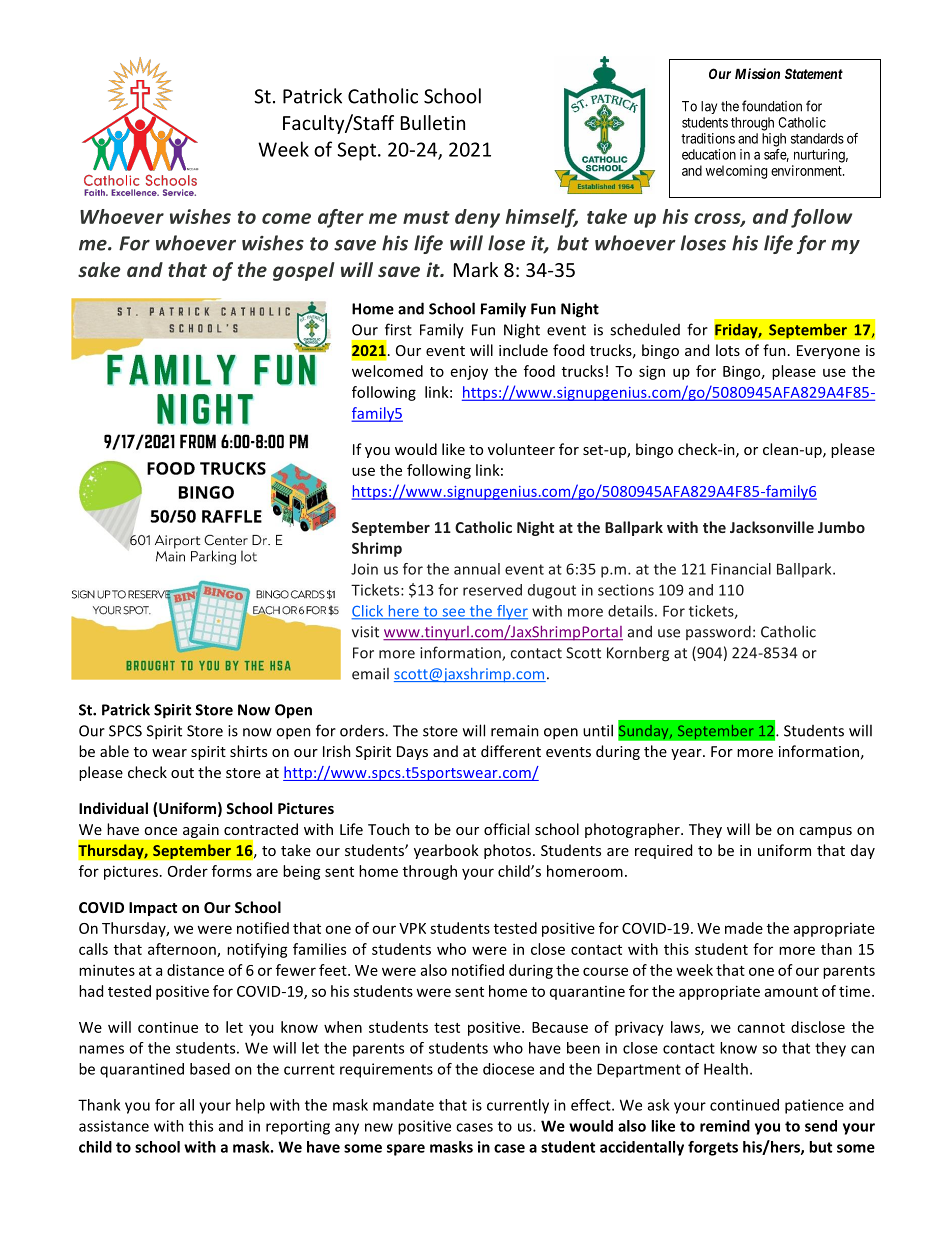 The height and width of the screenshot is (1233, 952). Describe the element at coordinates (453, 613) in the screenshot. I see `see` at that location.
